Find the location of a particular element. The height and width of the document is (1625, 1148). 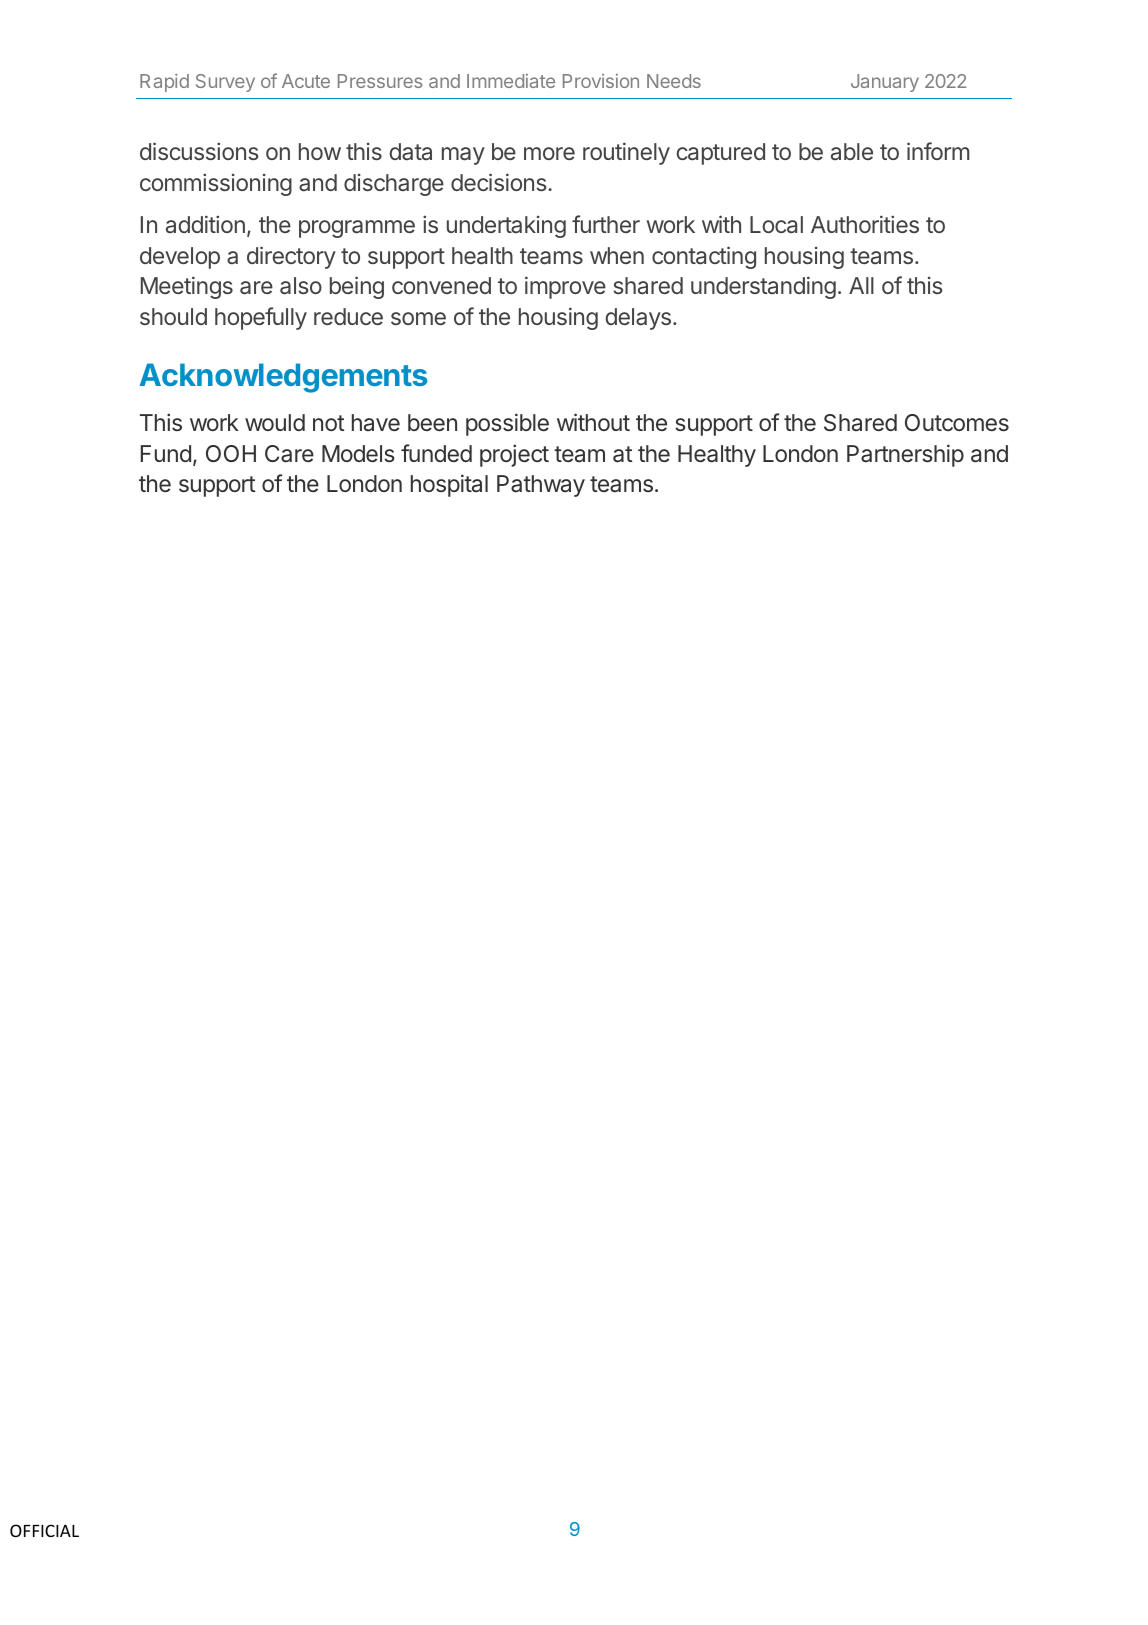

able is located at coordinates (852, 151).
